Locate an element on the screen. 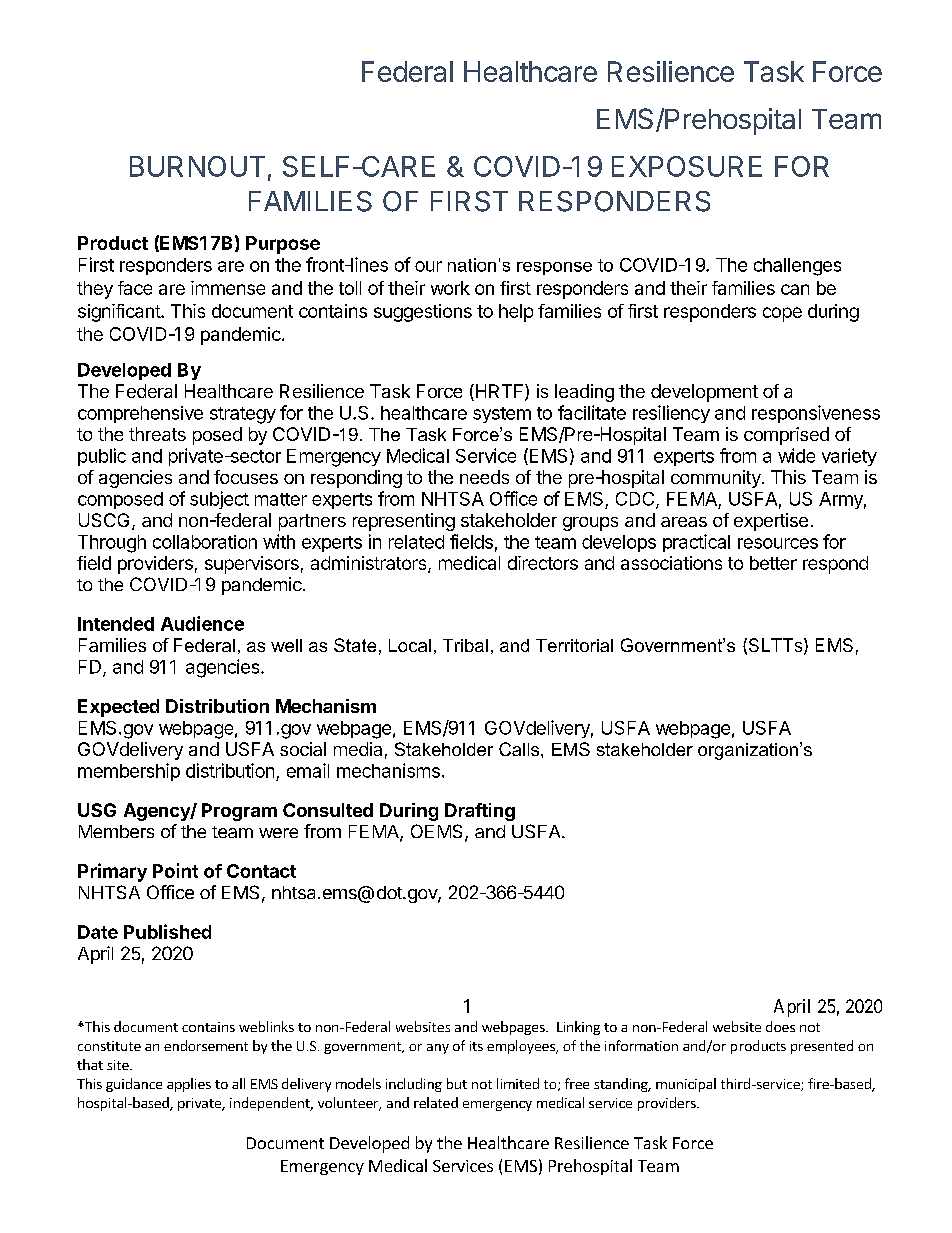 The height and width of the screenshot is (1233, 952). Drafting is located at coordinates (480, 812).
